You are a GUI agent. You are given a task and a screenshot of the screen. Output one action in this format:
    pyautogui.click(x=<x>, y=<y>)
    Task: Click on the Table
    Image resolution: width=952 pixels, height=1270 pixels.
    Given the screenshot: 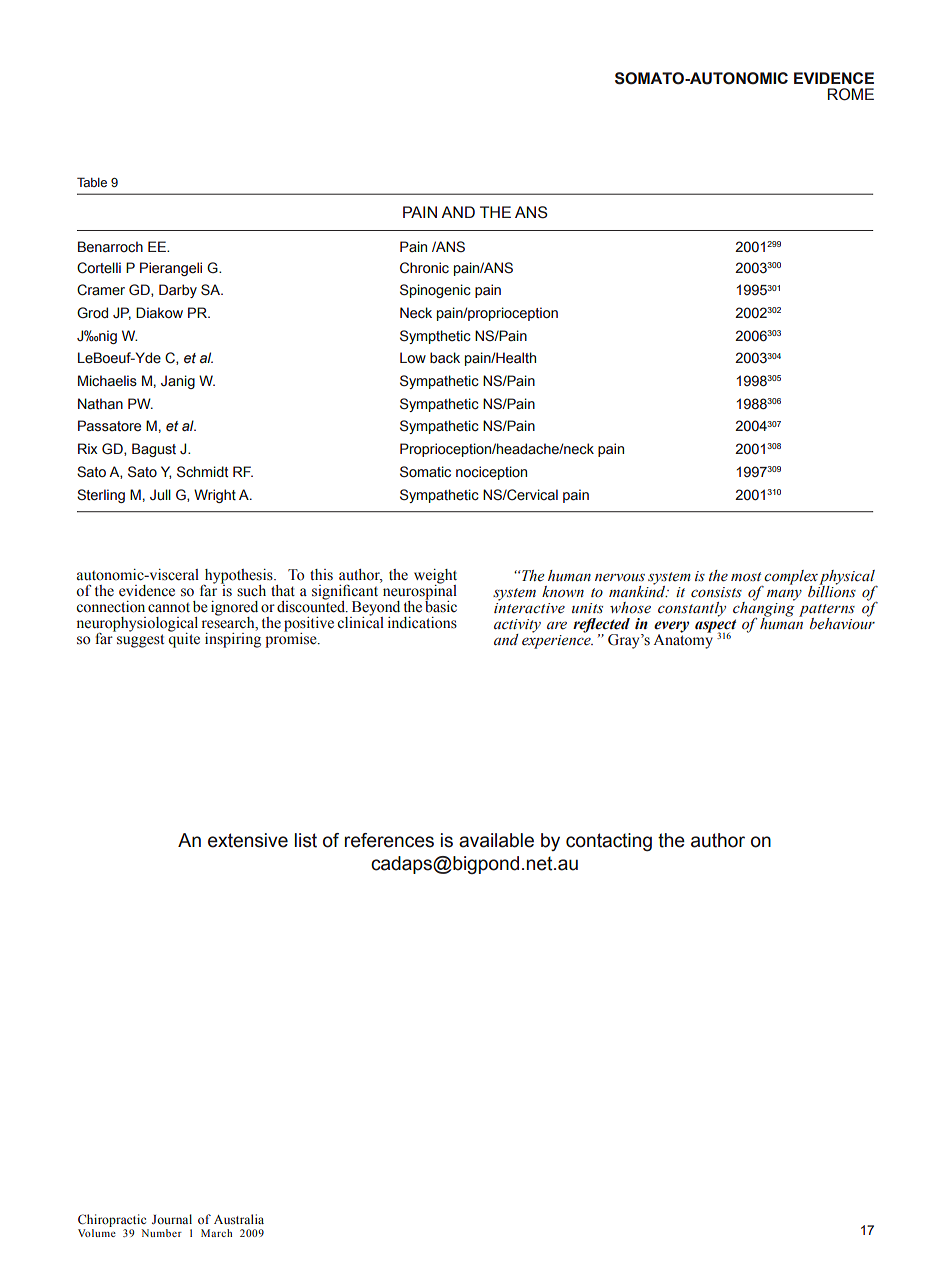 What is the action you would take?
    pyautogui.click(x=92, y=182)
